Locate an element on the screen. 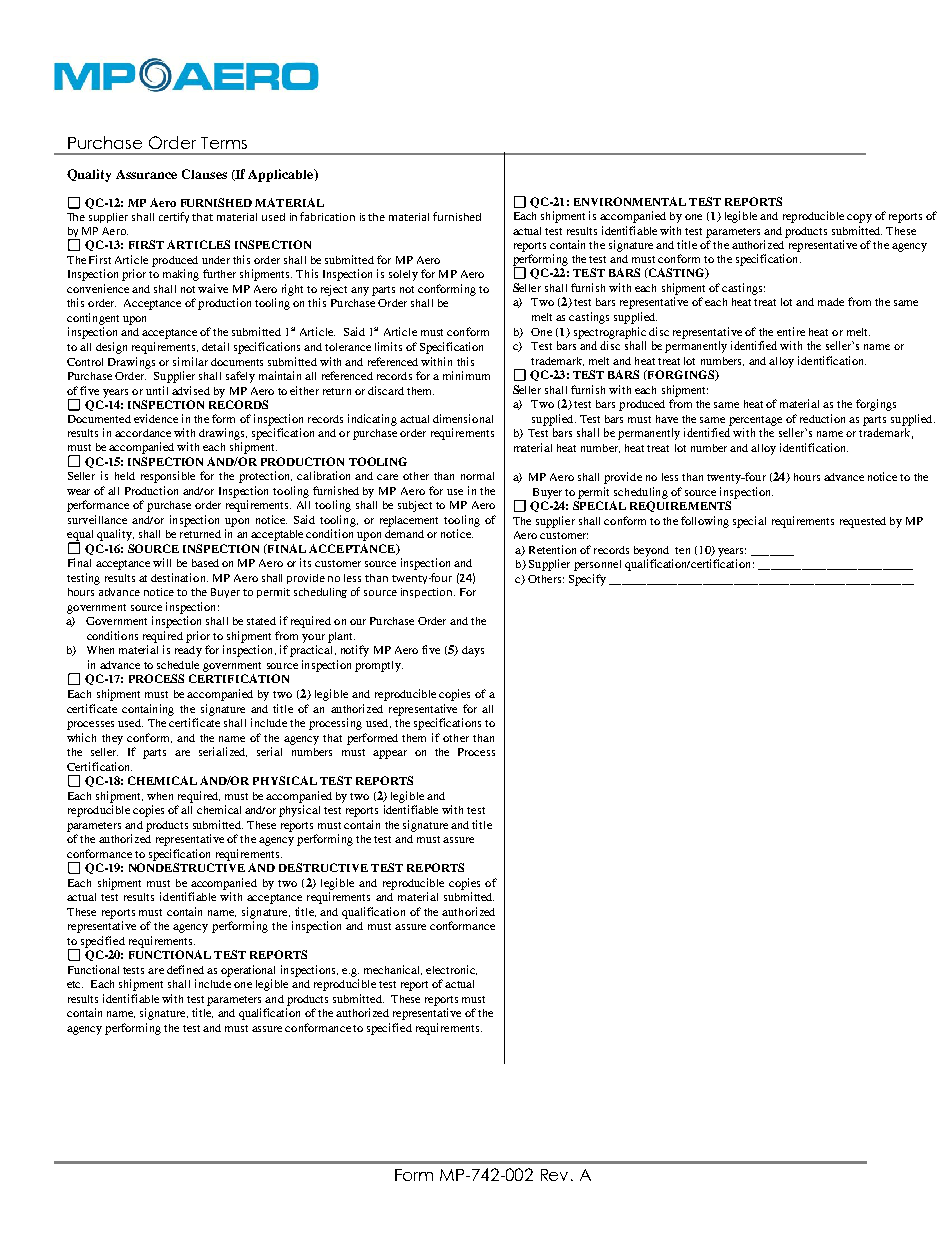 This screenshot has width=952, height=1233. dimensional is located at coordinates (463, 418).
